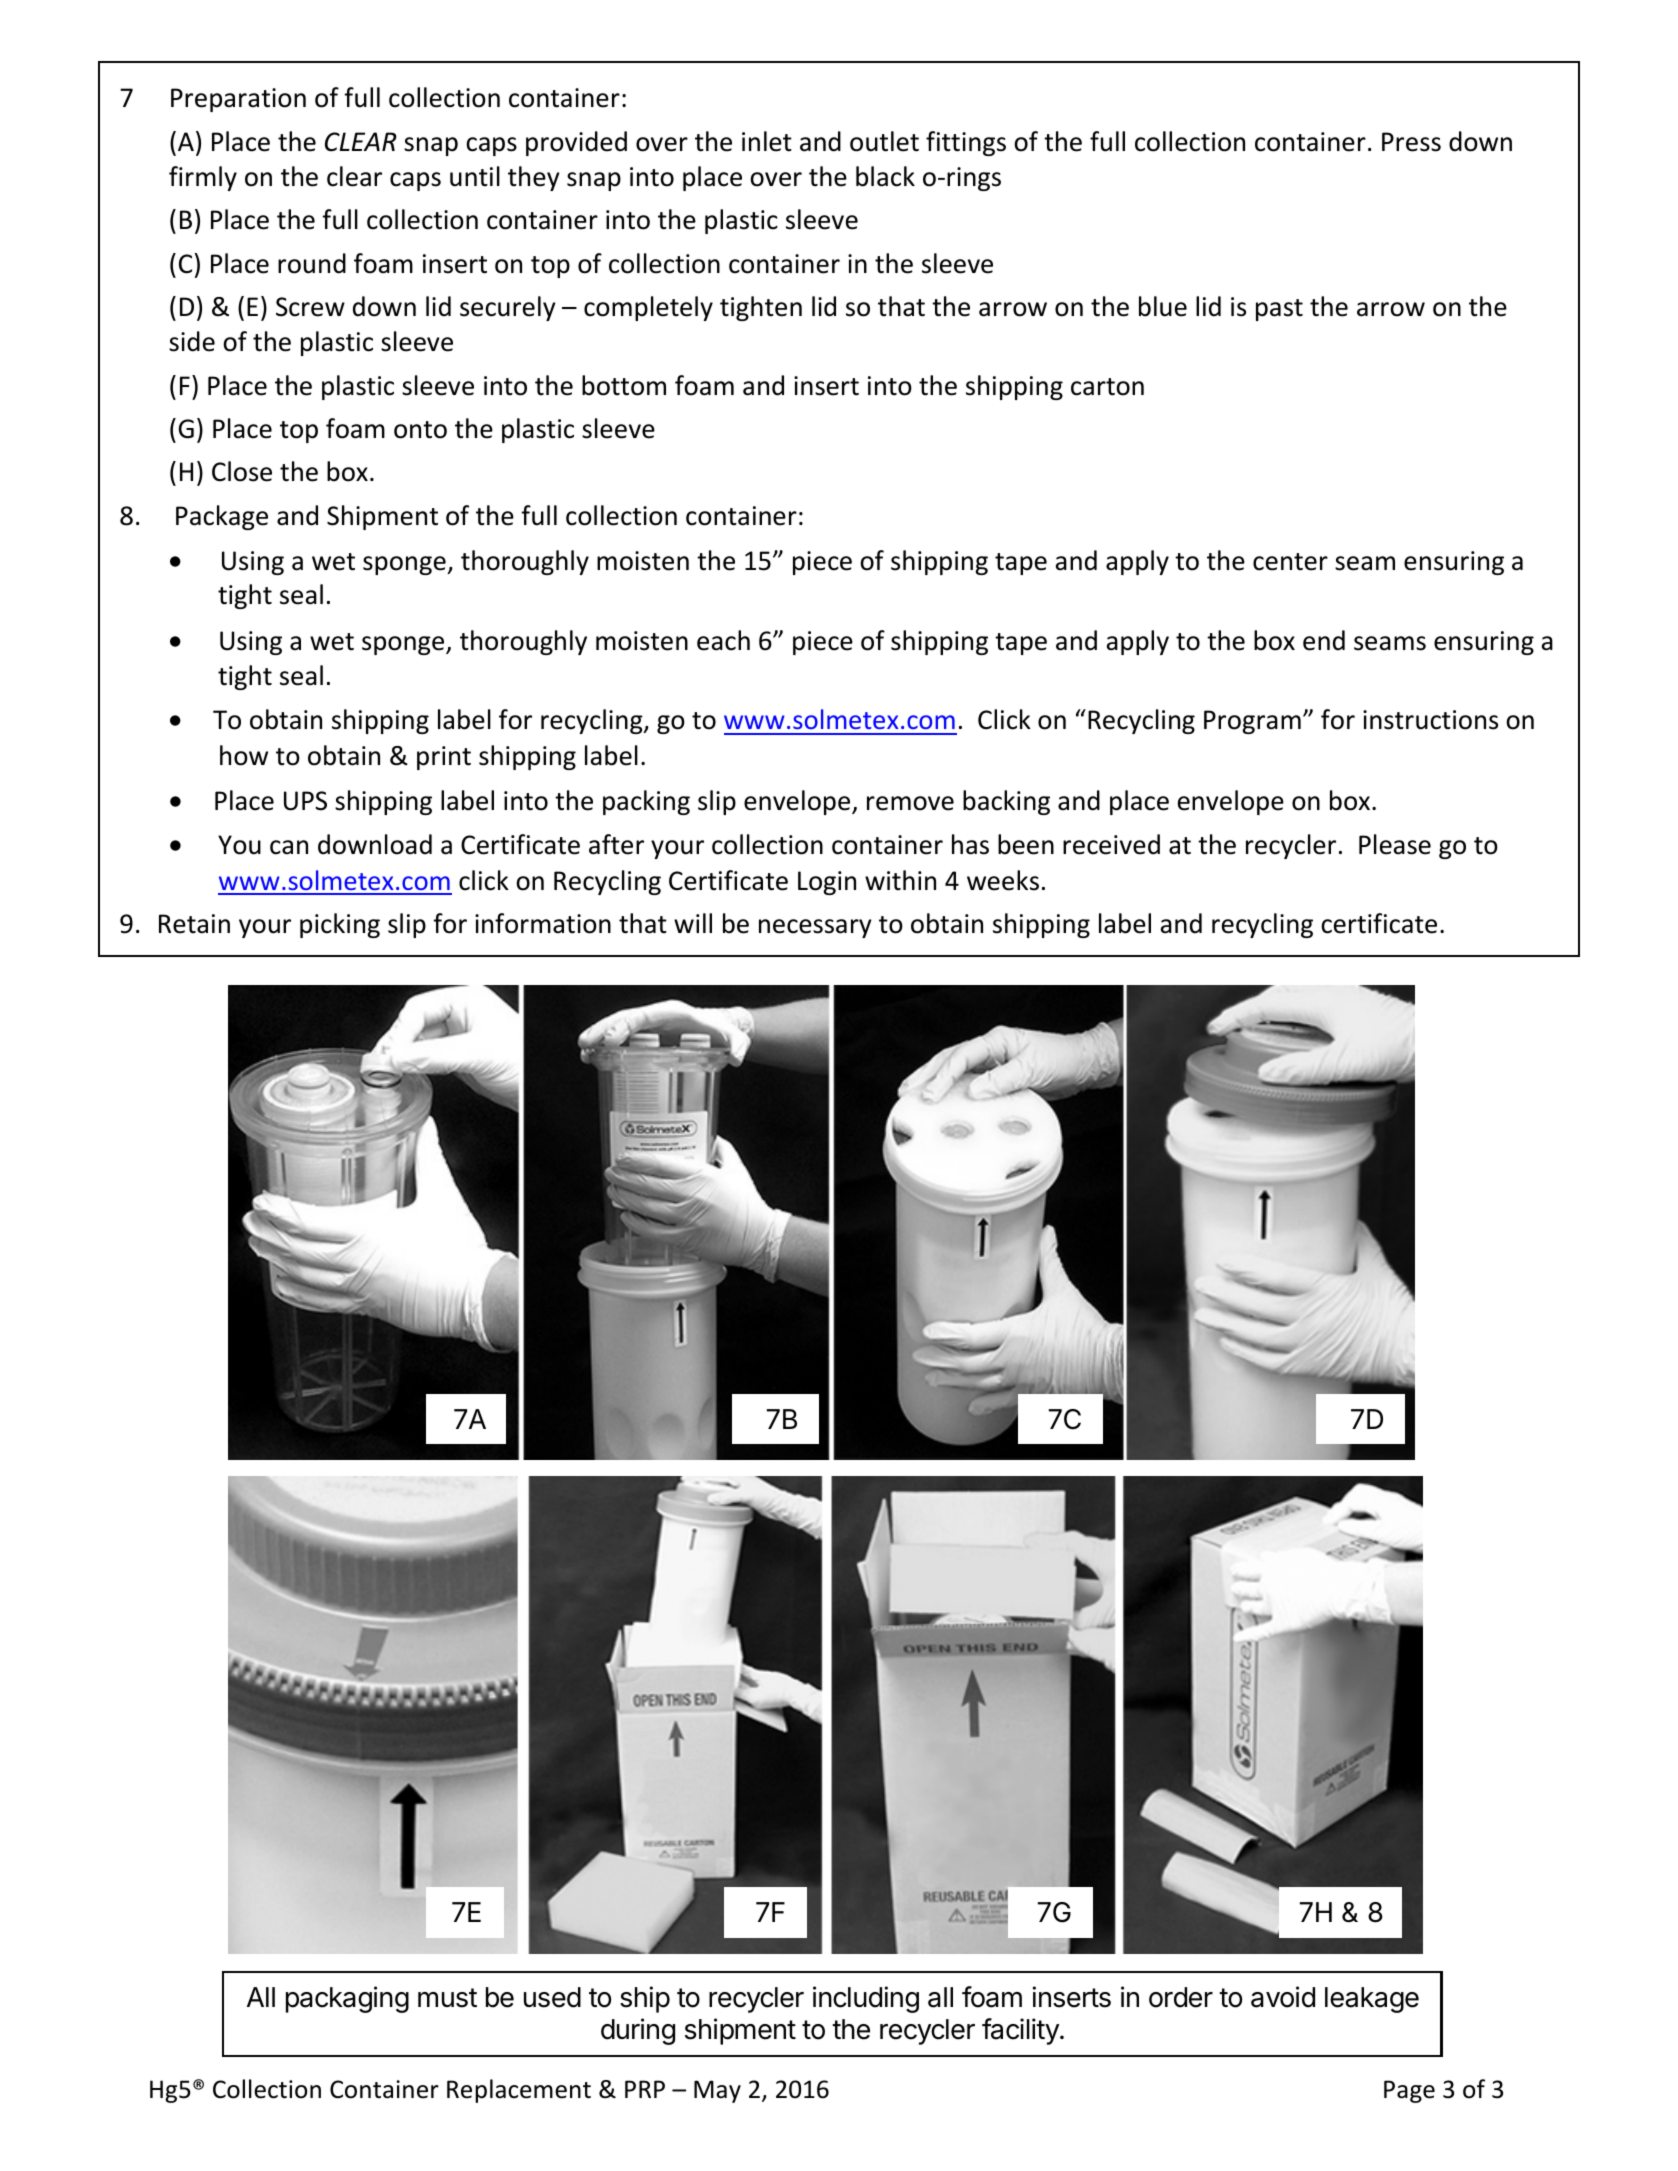 This page has width=1678, height=2171. Describe the element at coordinates (222, 517) in the page. I see `Package` at that location.
